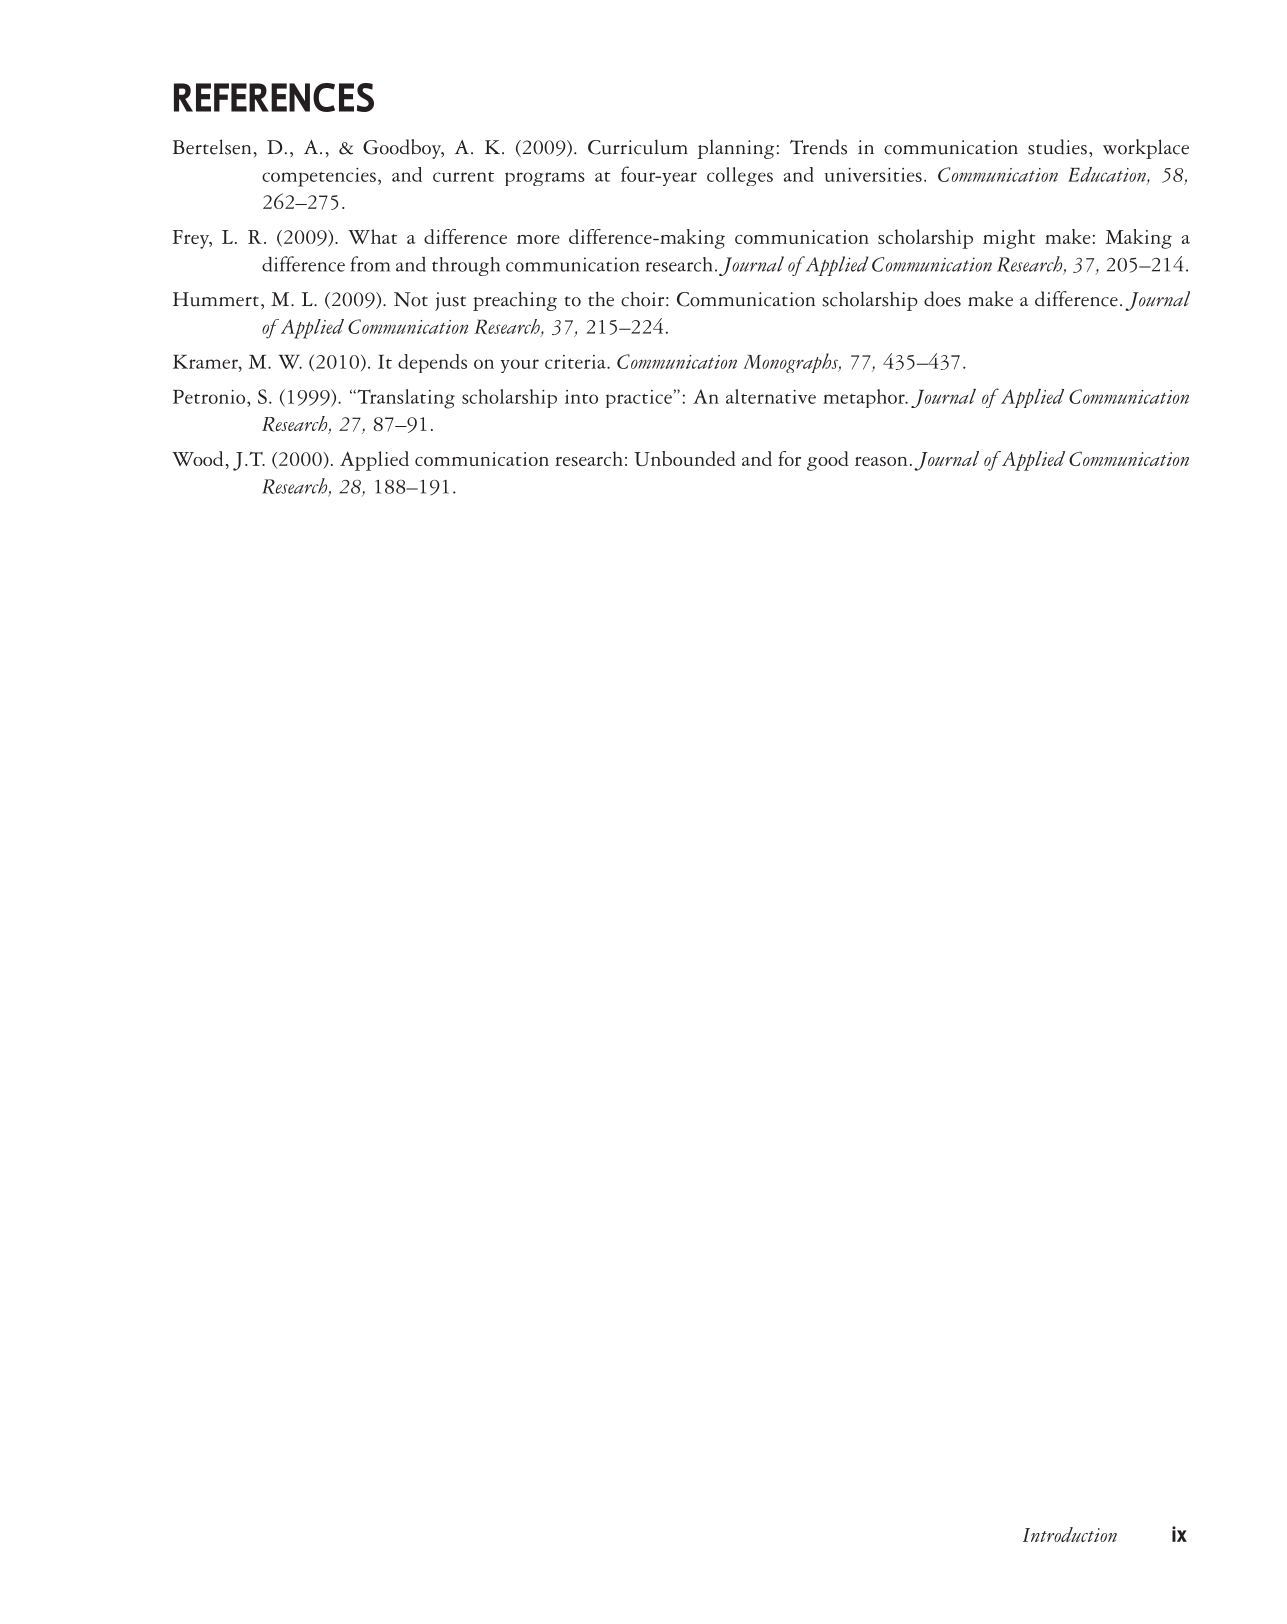 The width and height of the page is (1287, 1624). Describe the element at coordinates (638, 147) in the page. I see `Curriculum` at that location.
